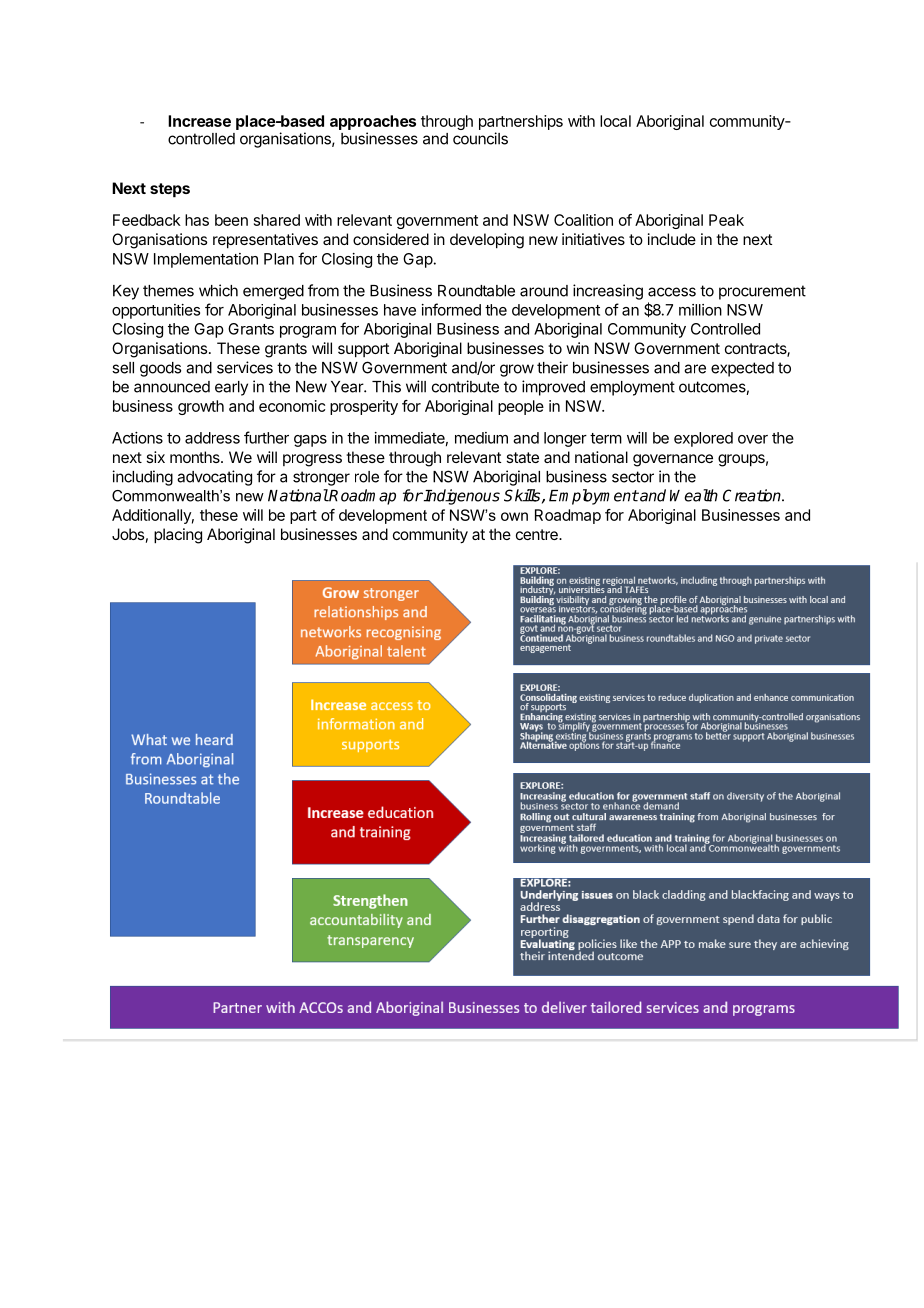 The image size is (924, 1308). What do you see at coordinates (172, 387) in the screenshot?
I see `announced` at bounding box center [172, 387].
